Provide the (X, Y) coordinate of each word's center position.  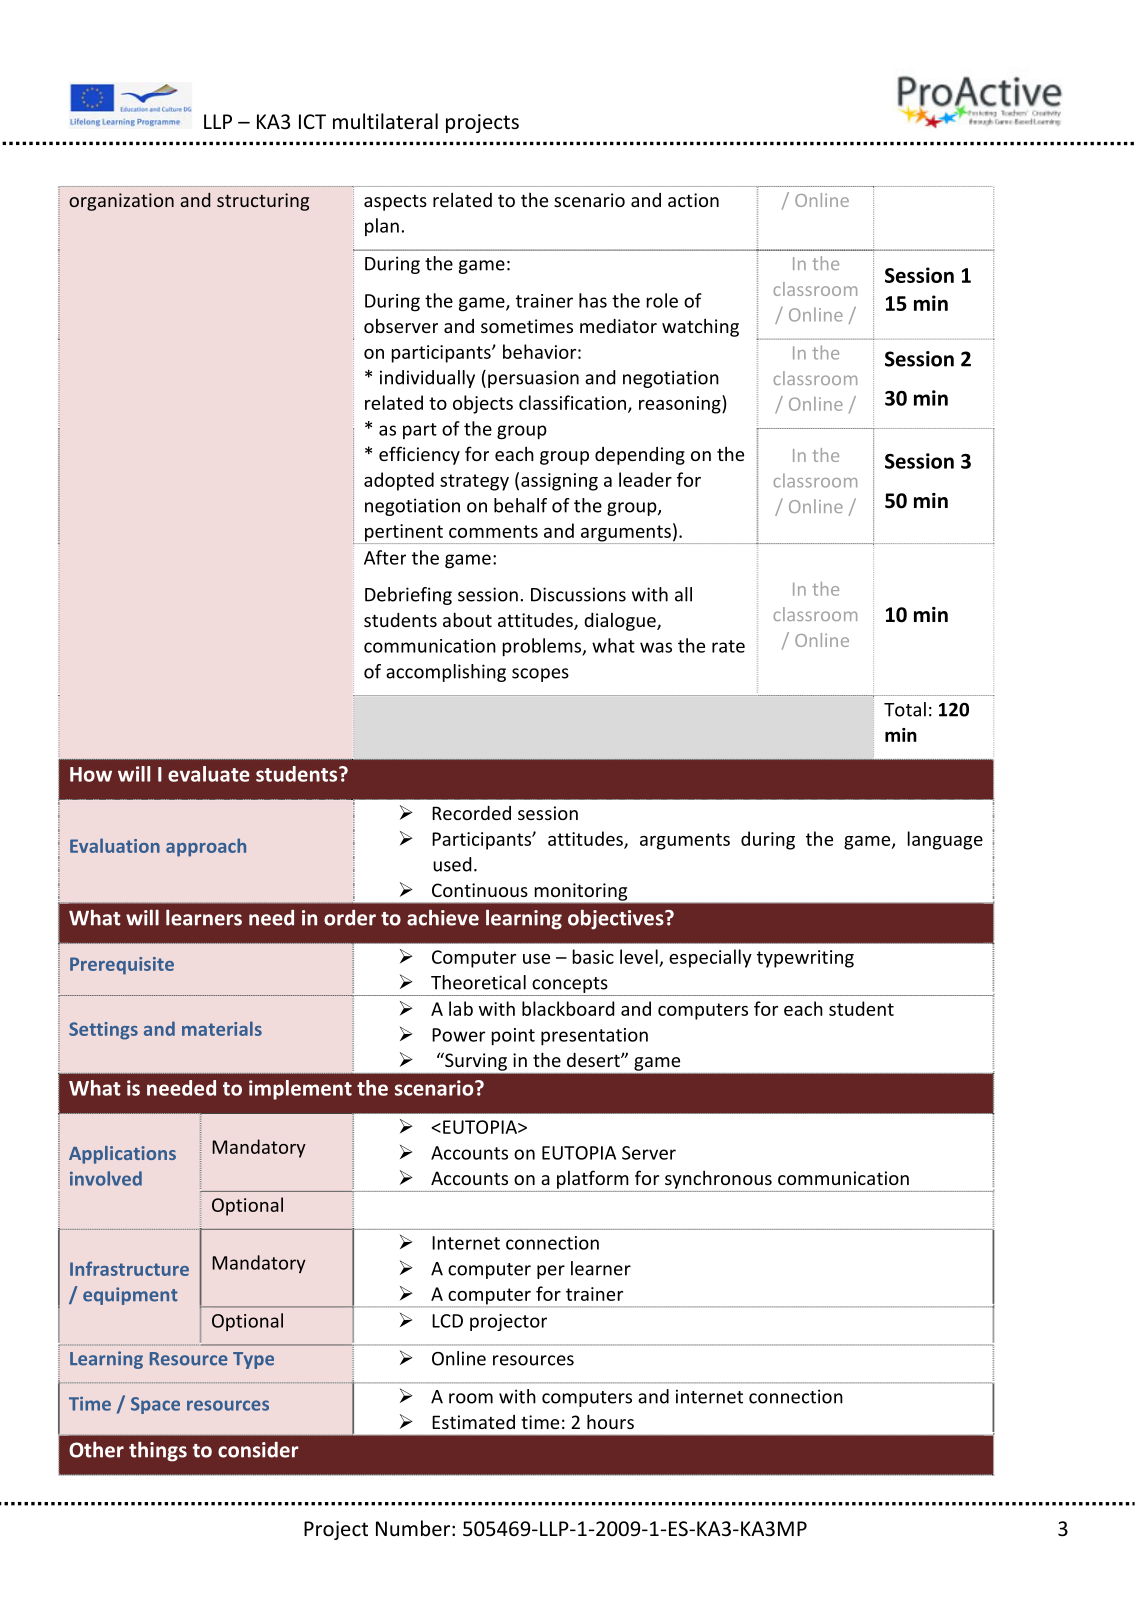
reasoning (681, 404)
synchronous (718, 1179)
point (513, 1037)
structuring (263, 202)
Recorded (471, 813)
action (693, 200)
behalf (520, 505)
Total (905, 709)
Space (155, 1405)
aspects (395, 202)
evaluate (209, 774)
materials (222, 1028)
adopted (399, 481)
